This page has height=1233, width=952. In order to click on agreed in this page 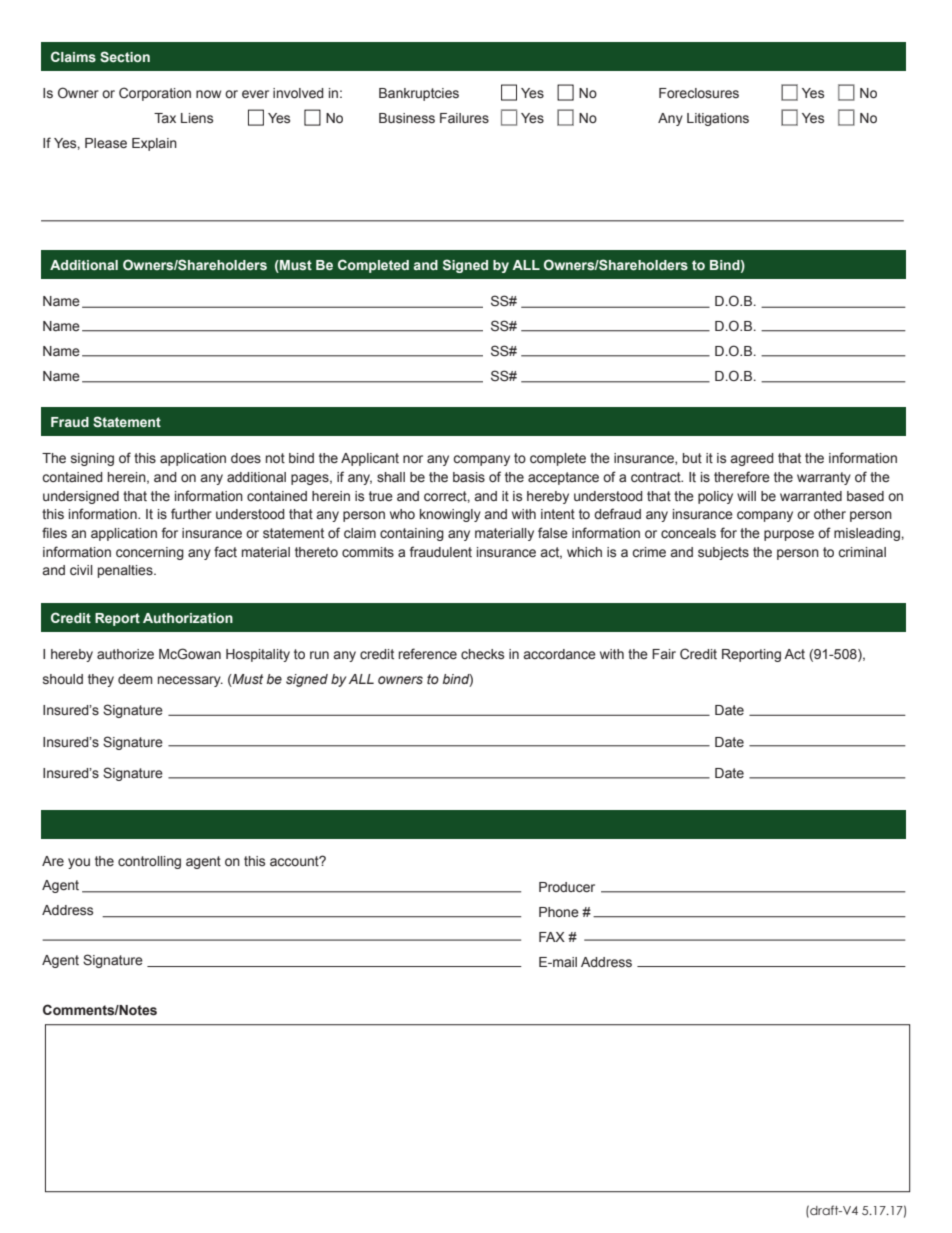, I will do `click(752, 459)`.
